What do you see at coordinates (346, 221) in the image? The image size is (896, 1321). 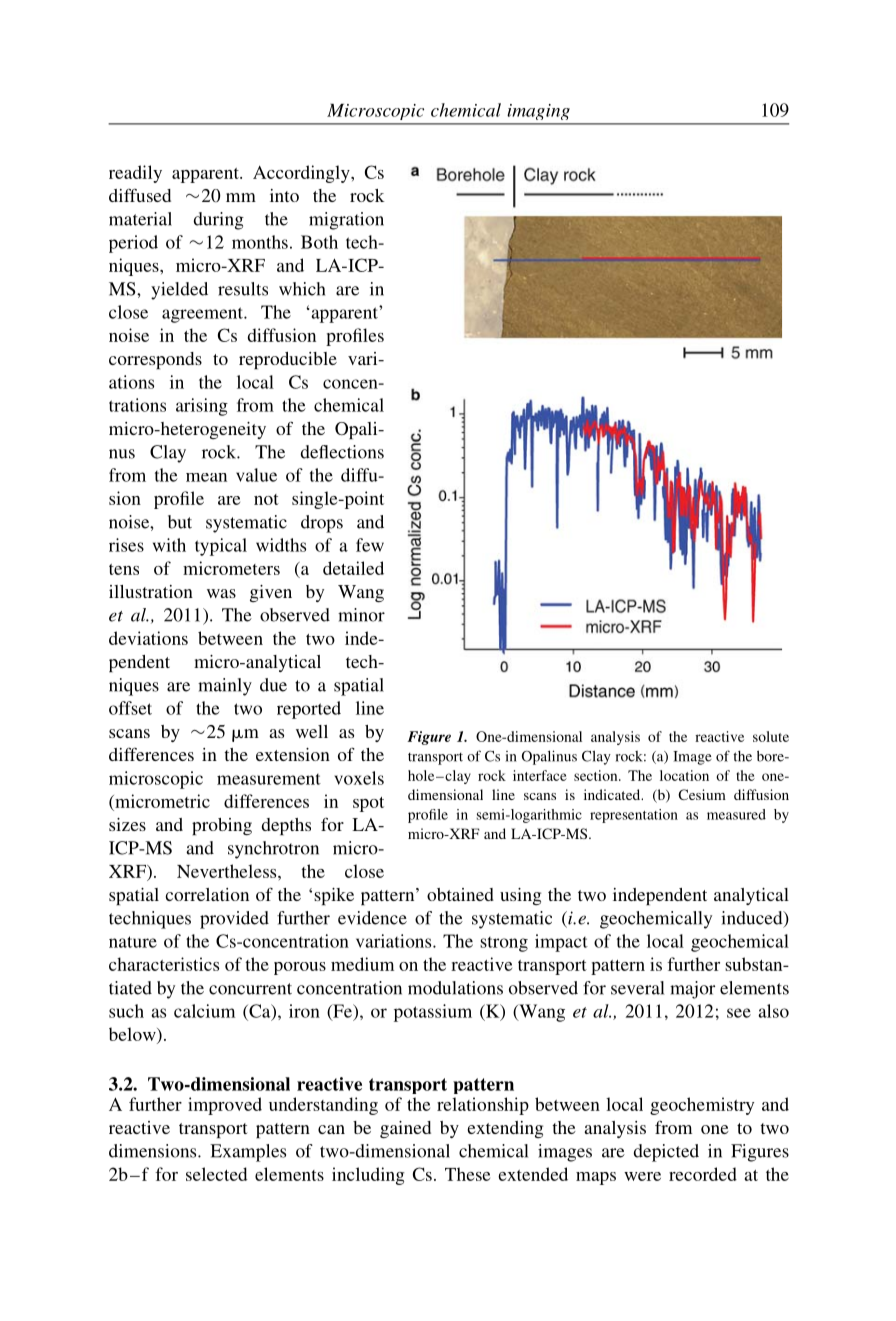 I see `migration` at bounding box center [346, 221].
